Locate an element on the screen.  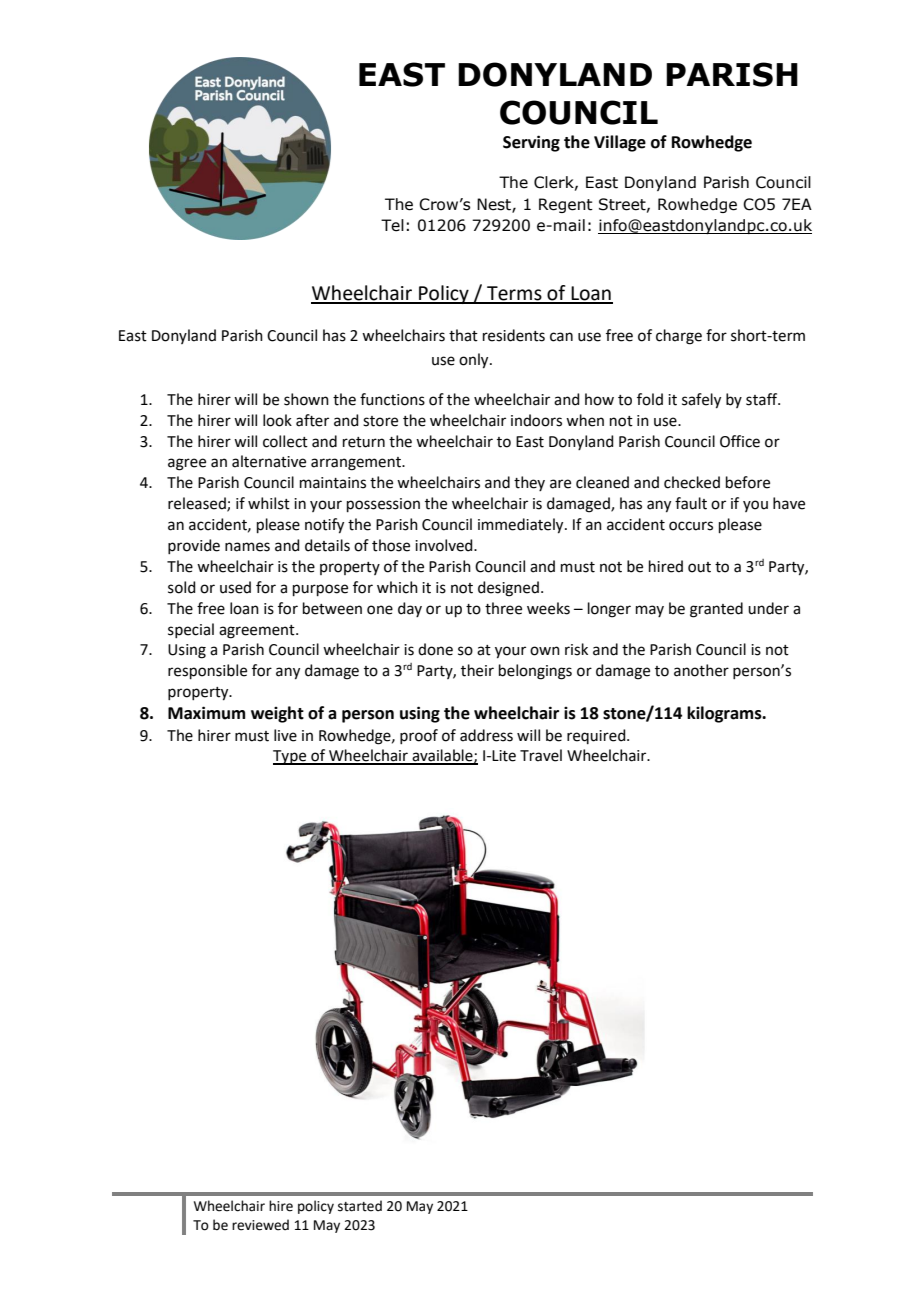
indoors is located at coordinates (536, 420).
